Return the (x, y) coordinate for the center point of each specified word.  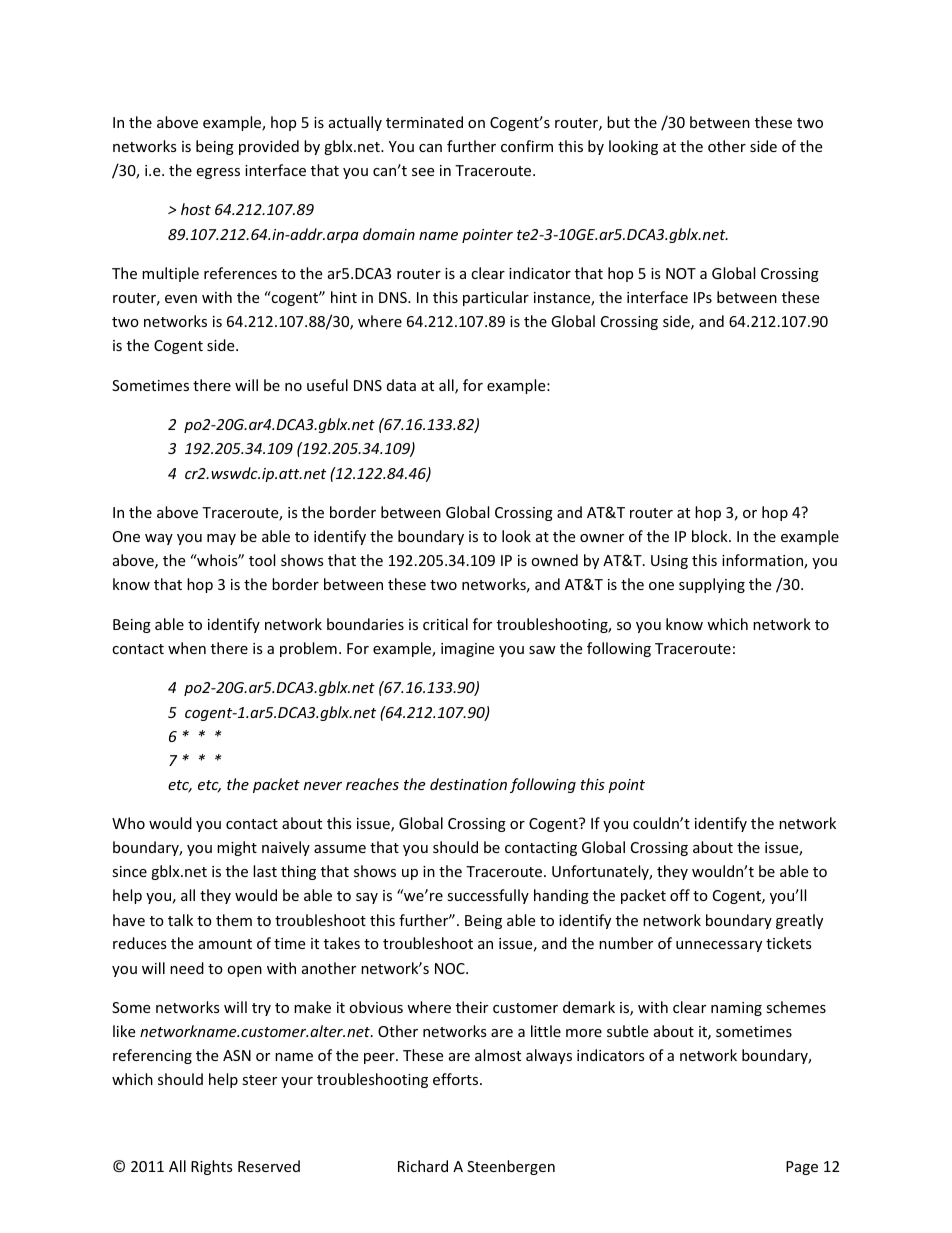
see (423, 172)
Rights (212, 1167)
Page (802, 1168)
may (221, 539)
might (237, 848)
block (711, 536)
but (618, 122)
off (680, 895)
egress (218, 173)
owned (554, 560)
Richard (423, 1166)
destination (468, 784)
